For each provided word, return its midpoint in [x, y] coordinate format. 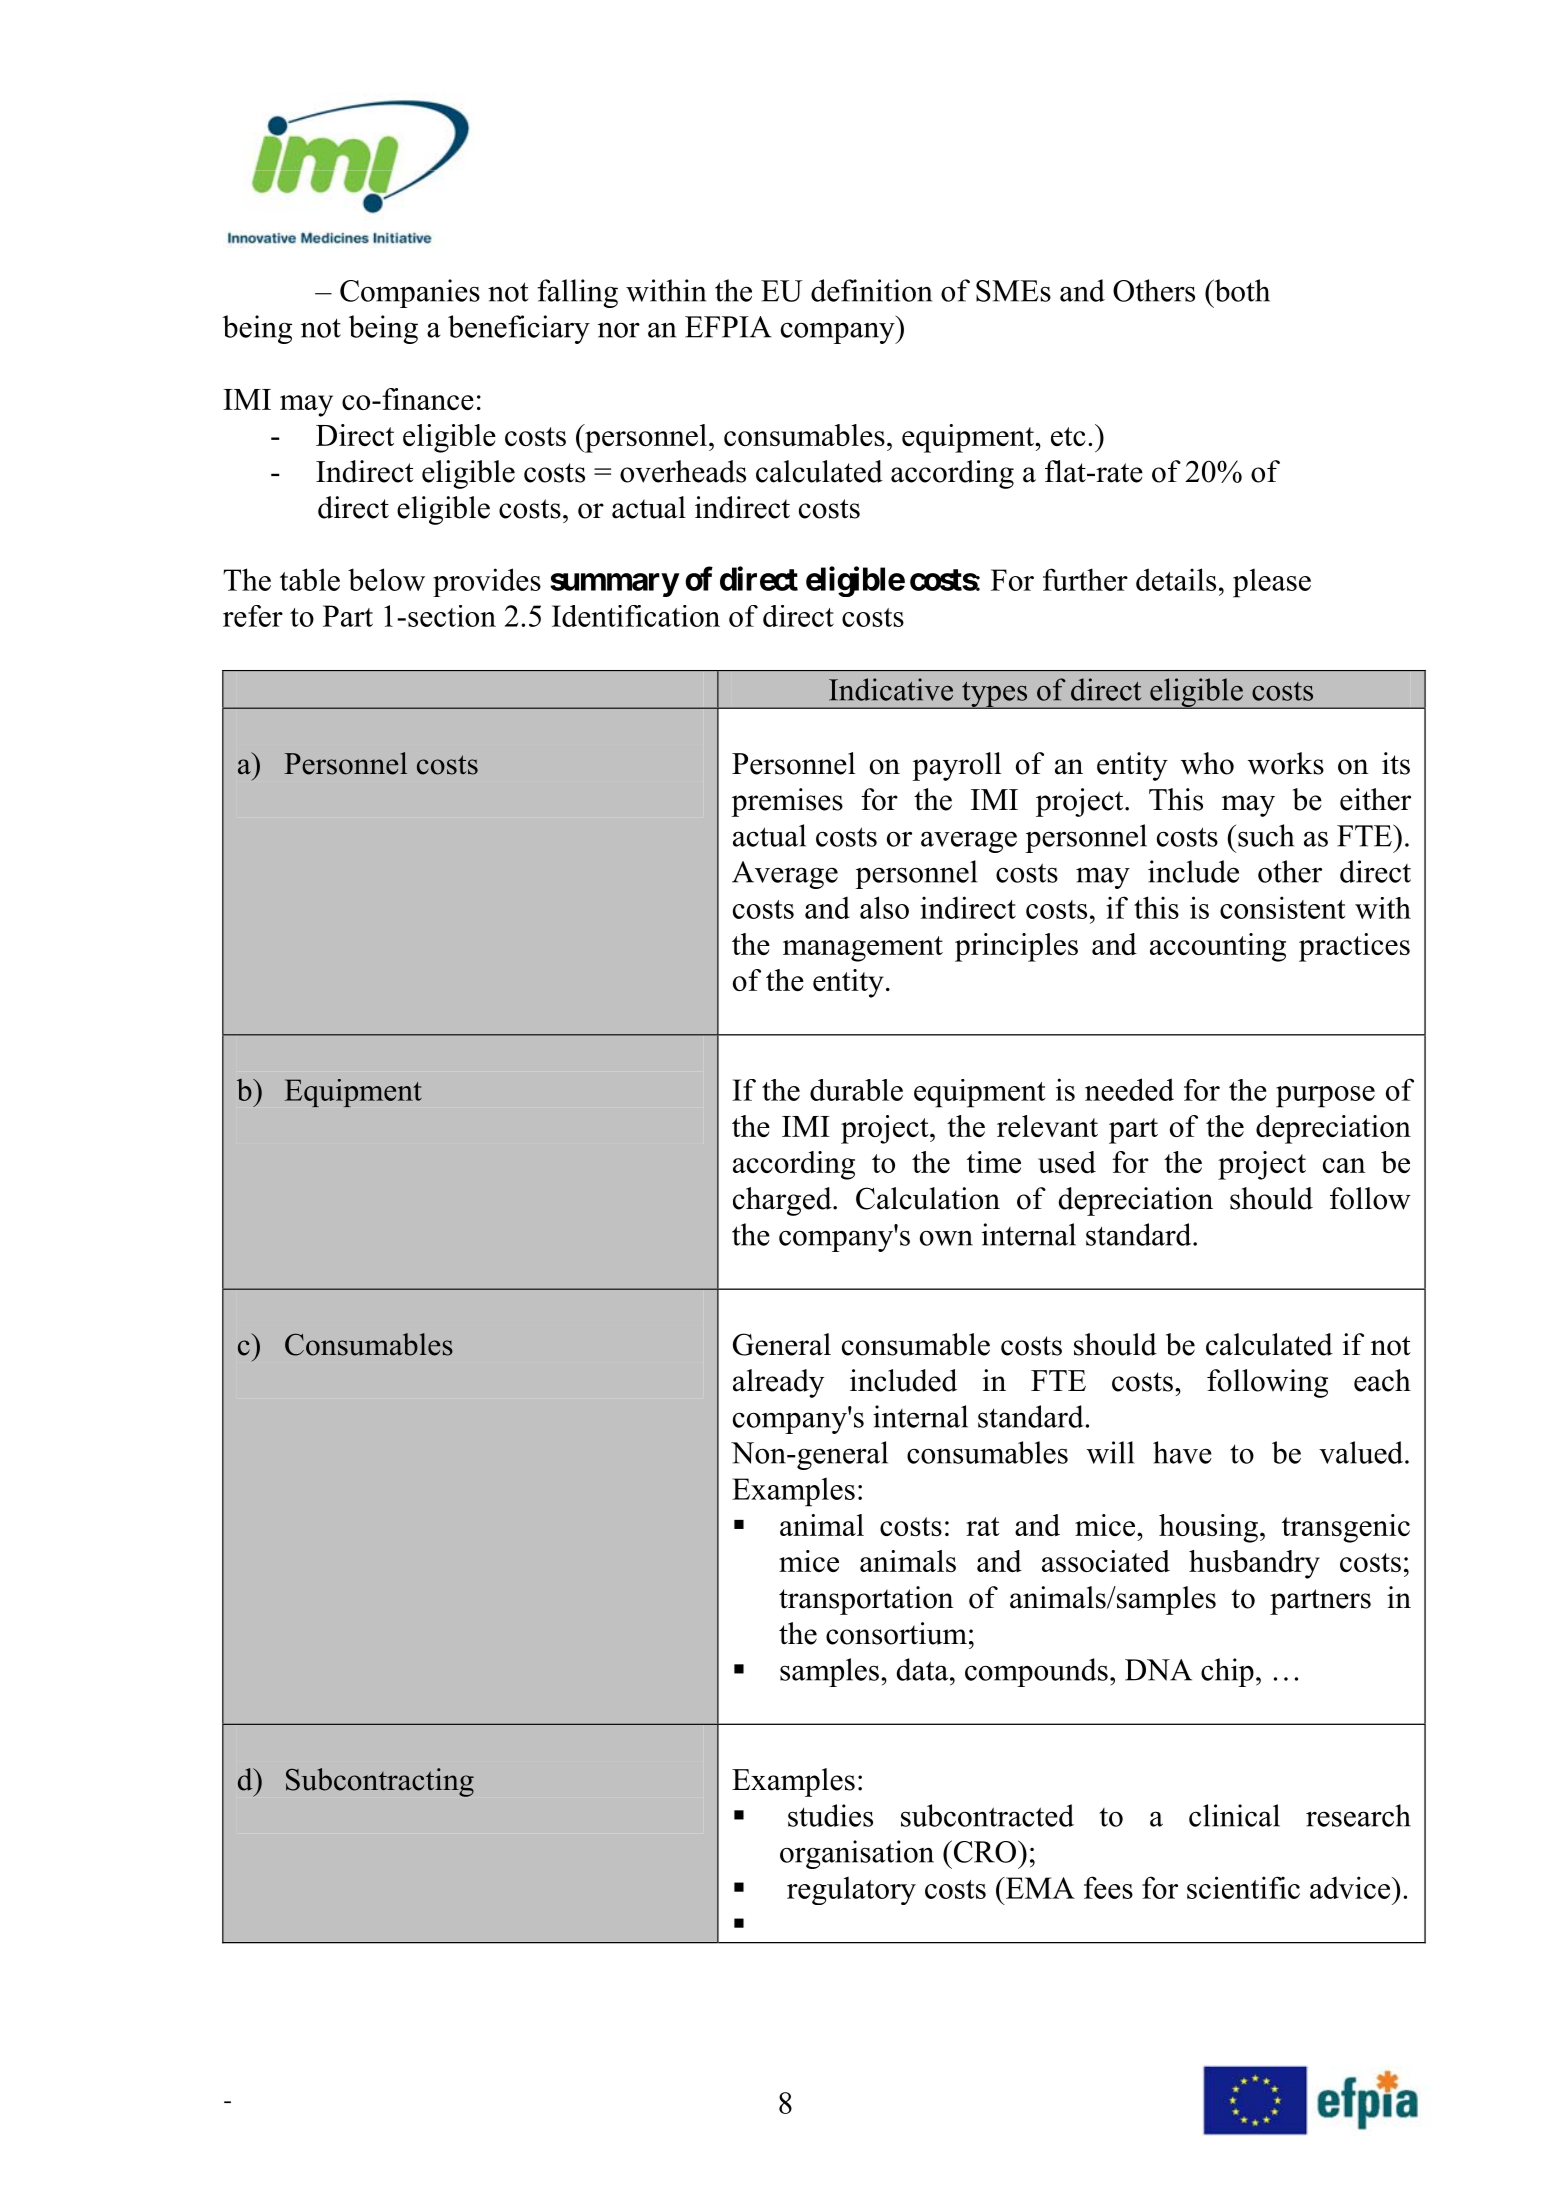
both [1241, 290]
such [1266, 835]
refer [253, 616]
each [1382, 1380]
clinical [1234, 1815]
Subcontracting [380, 1782]
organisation [857, 1854]
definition [871, 290]
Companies [410, 293]
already [778, 1383]
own [946, 1238]
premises [787, 802]
